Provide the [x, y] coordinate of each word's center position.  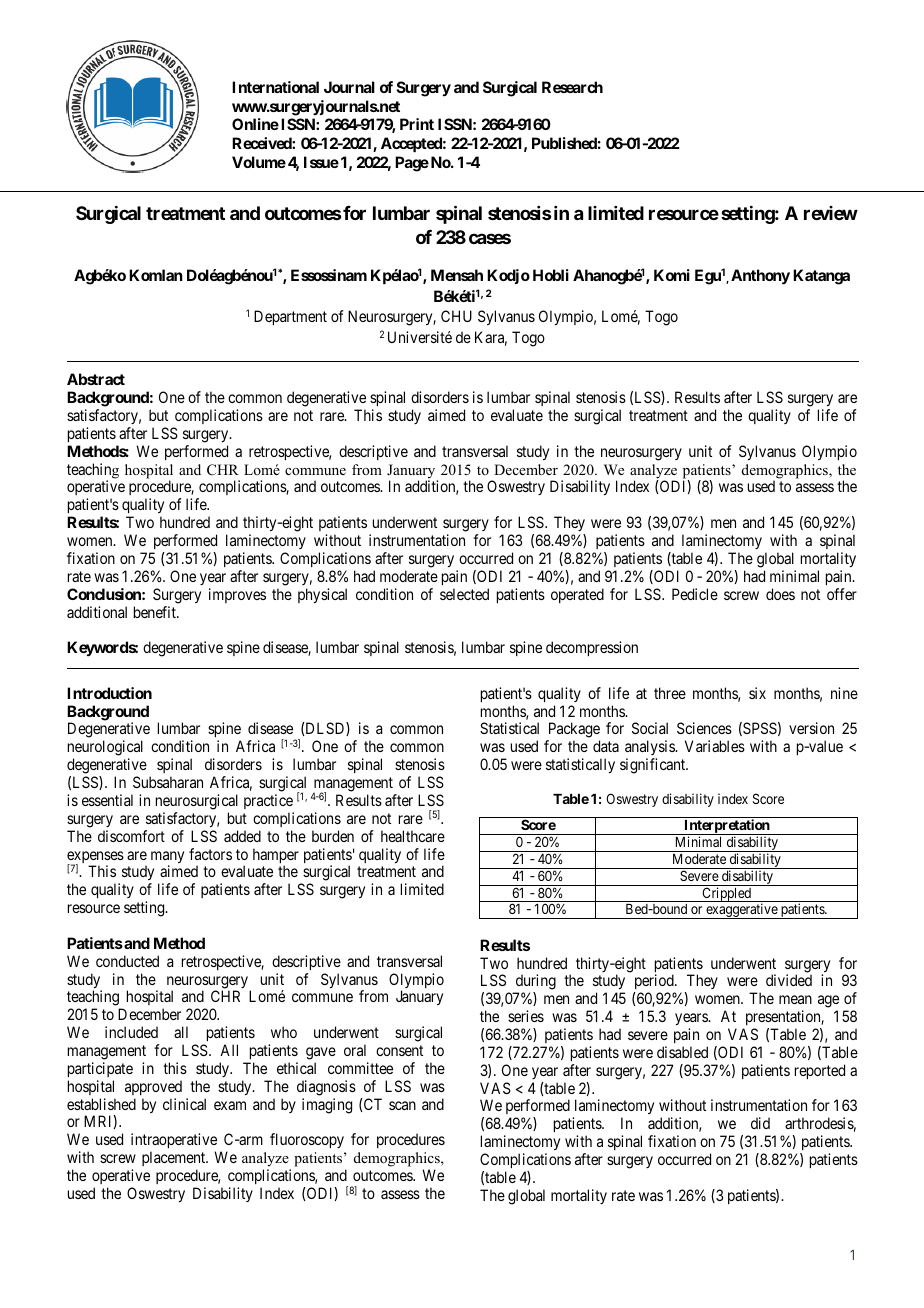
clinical [184, 1104]
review [831, 213]
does [780, 594]
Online [255, 124]
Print [417, 124]
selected [464, 594]
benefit [156, 612]
